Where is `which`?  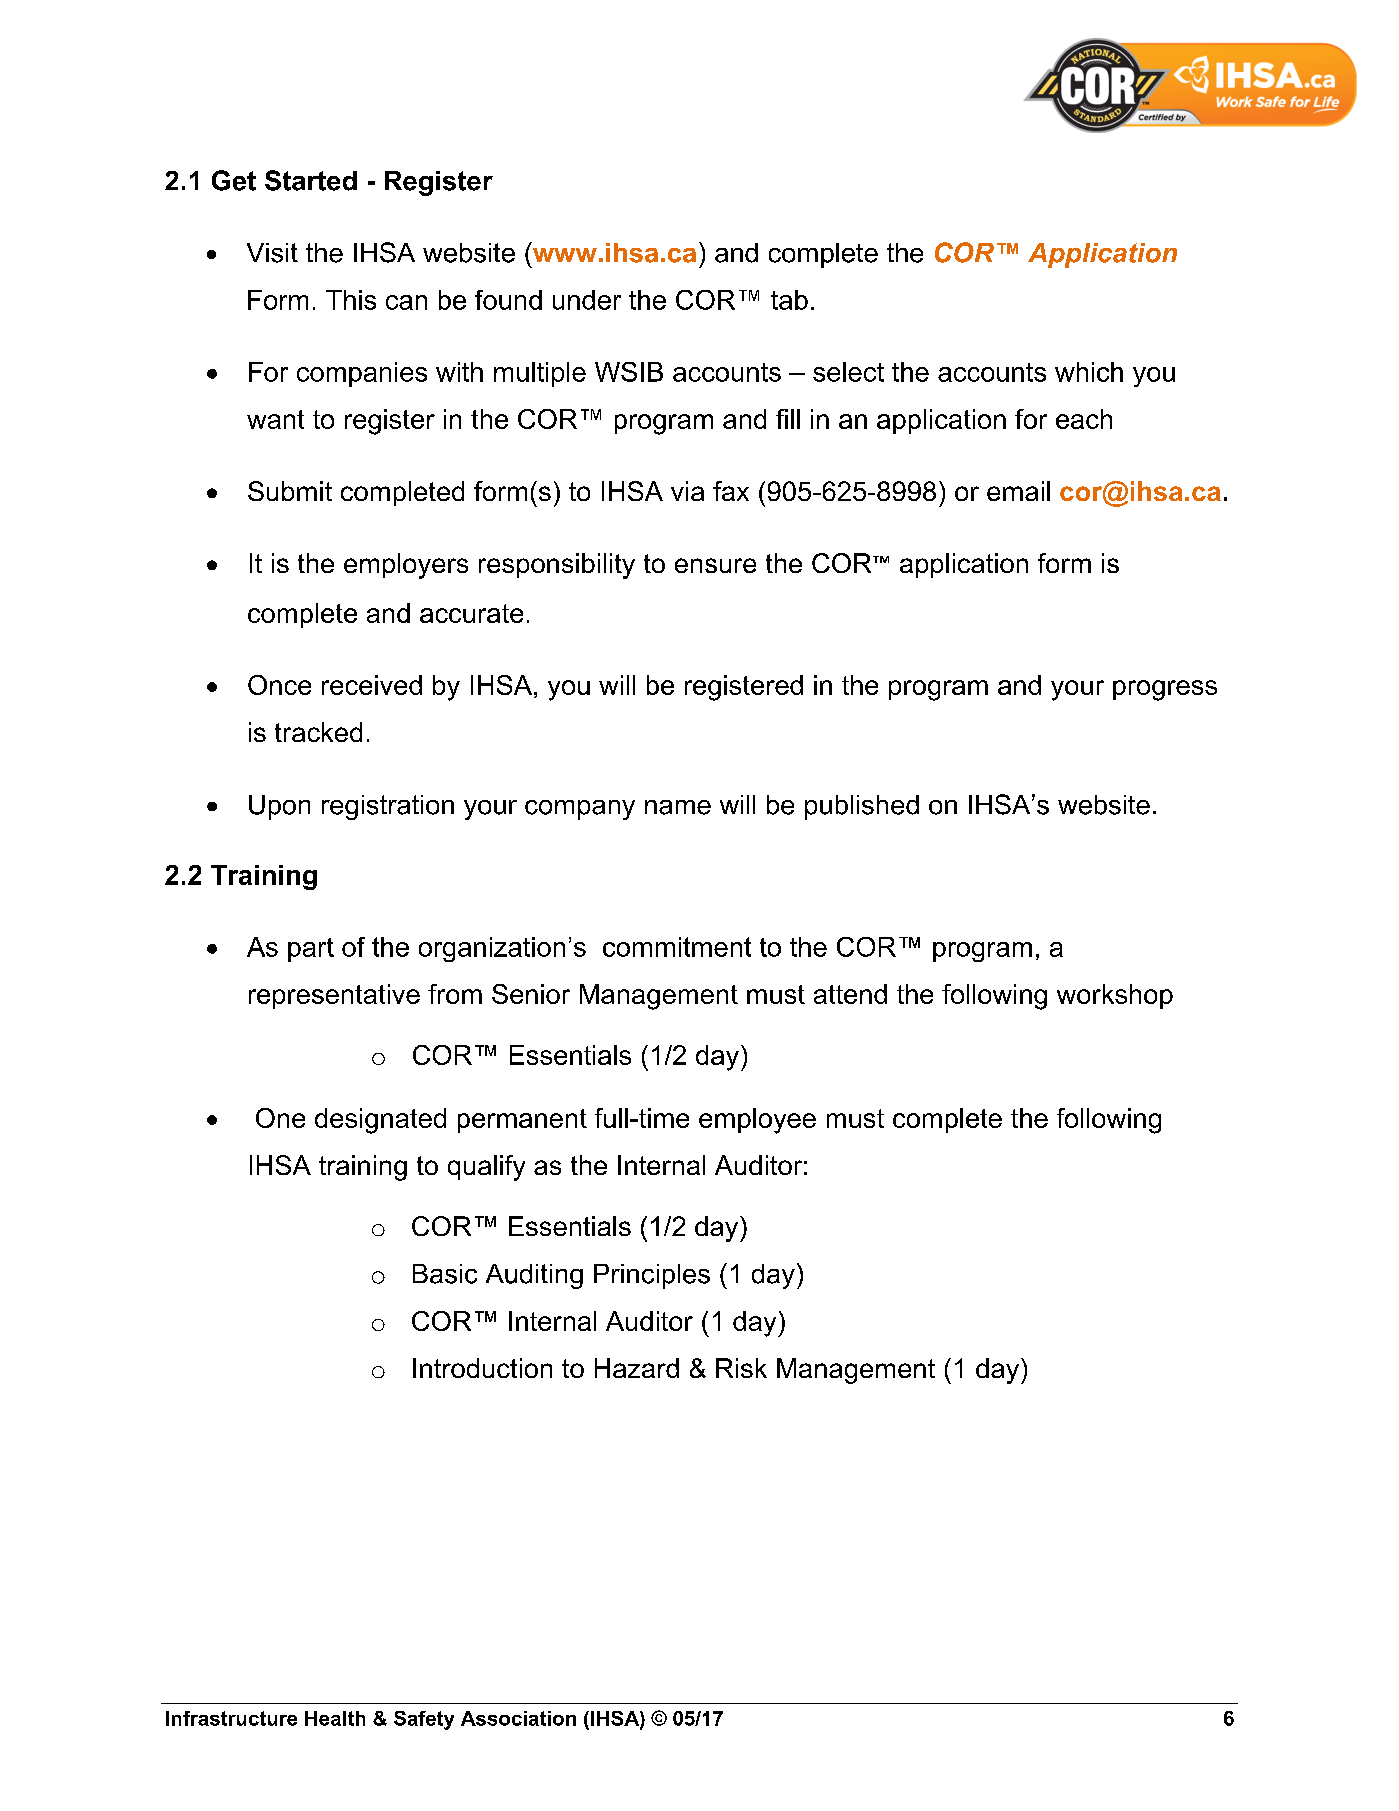 which is located at coordinates (1089, 372).
